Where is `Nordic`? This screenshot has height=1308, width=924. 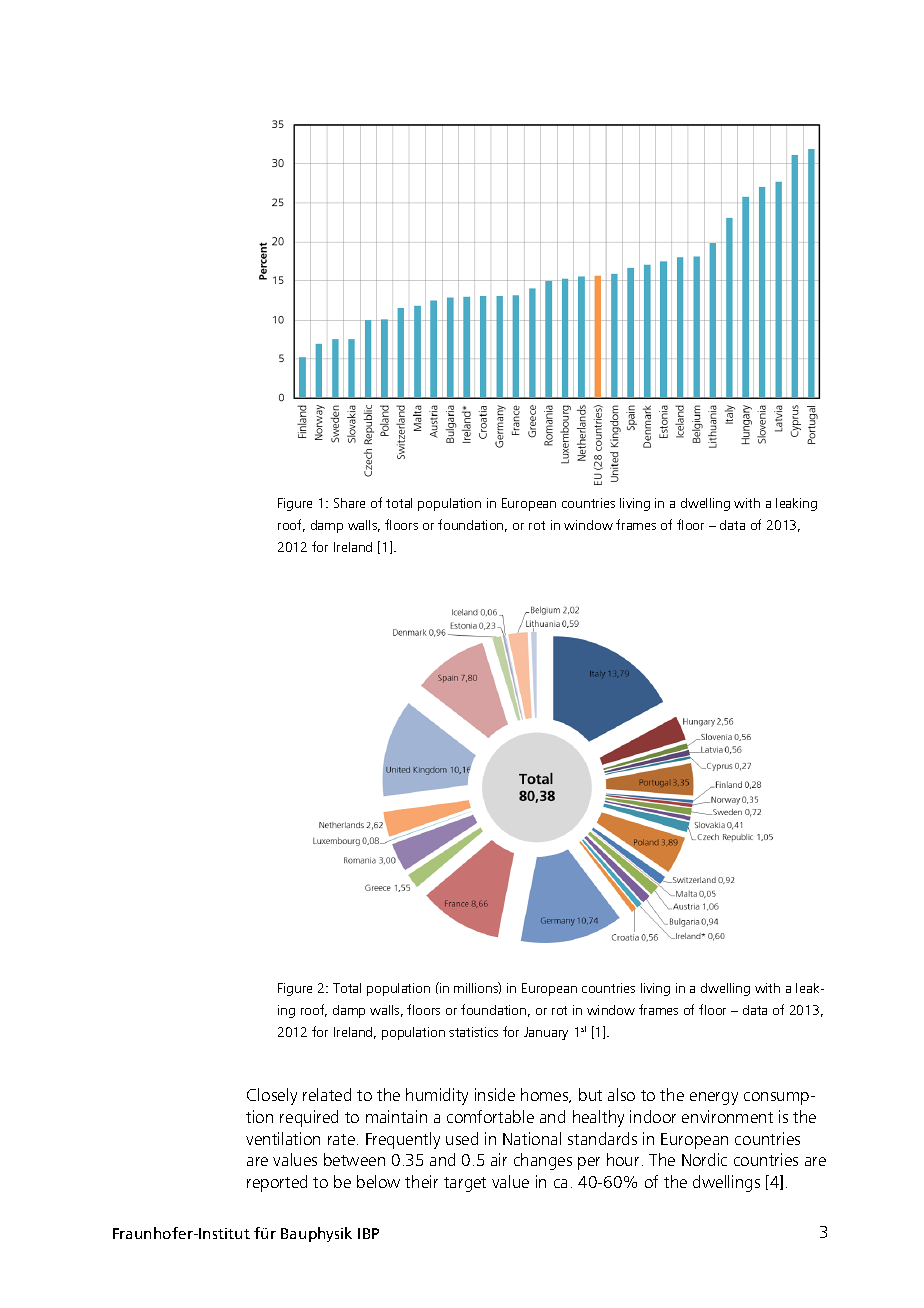
Nordic is located at coordinates (704, 1159).
